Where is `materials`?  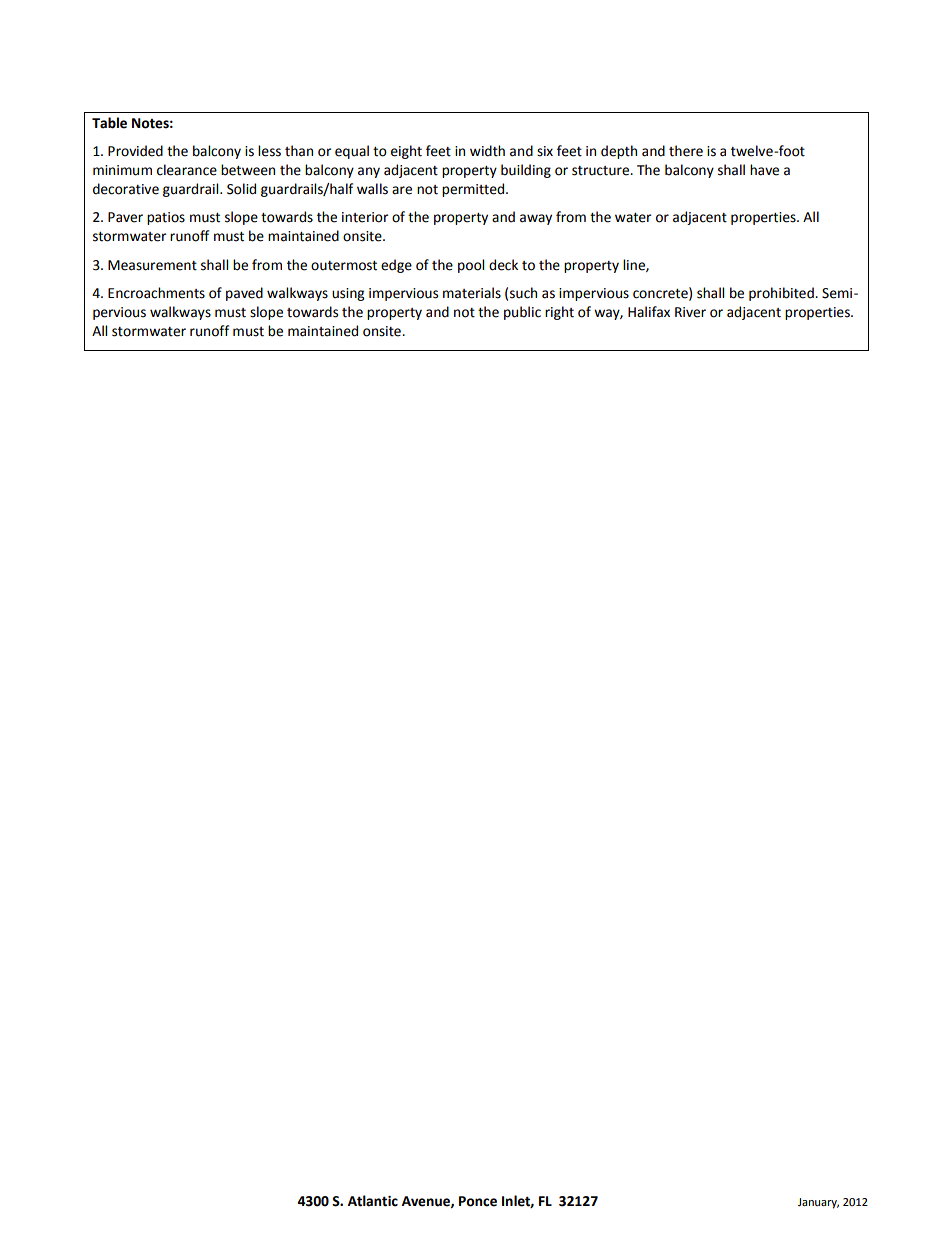 materials is located at coordinates (472, 293).
